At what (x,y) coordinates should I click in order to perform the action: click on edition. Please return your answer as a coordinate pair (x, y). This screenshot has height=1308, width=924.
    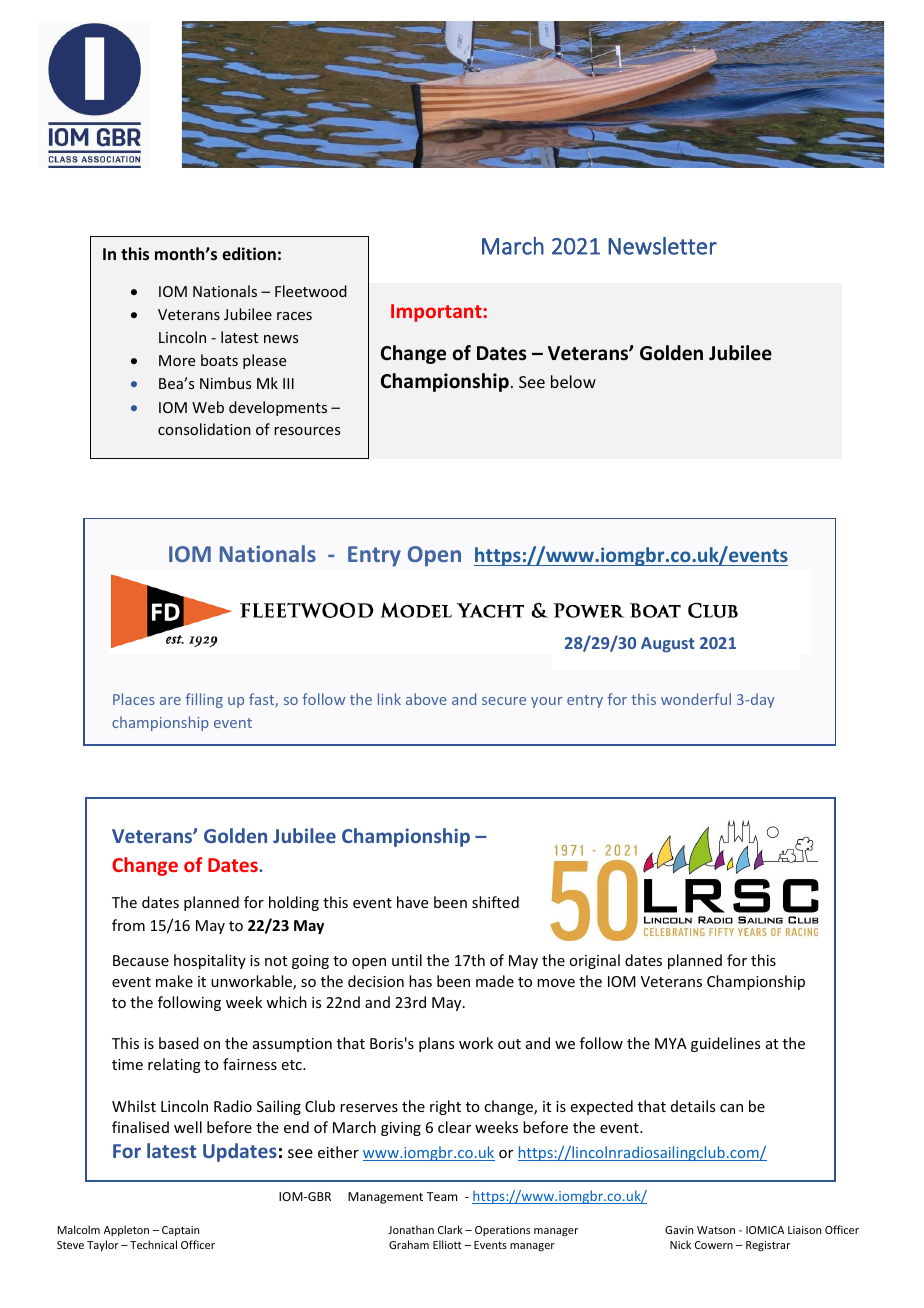
    Looking at the image, I should click on (249, 254).
